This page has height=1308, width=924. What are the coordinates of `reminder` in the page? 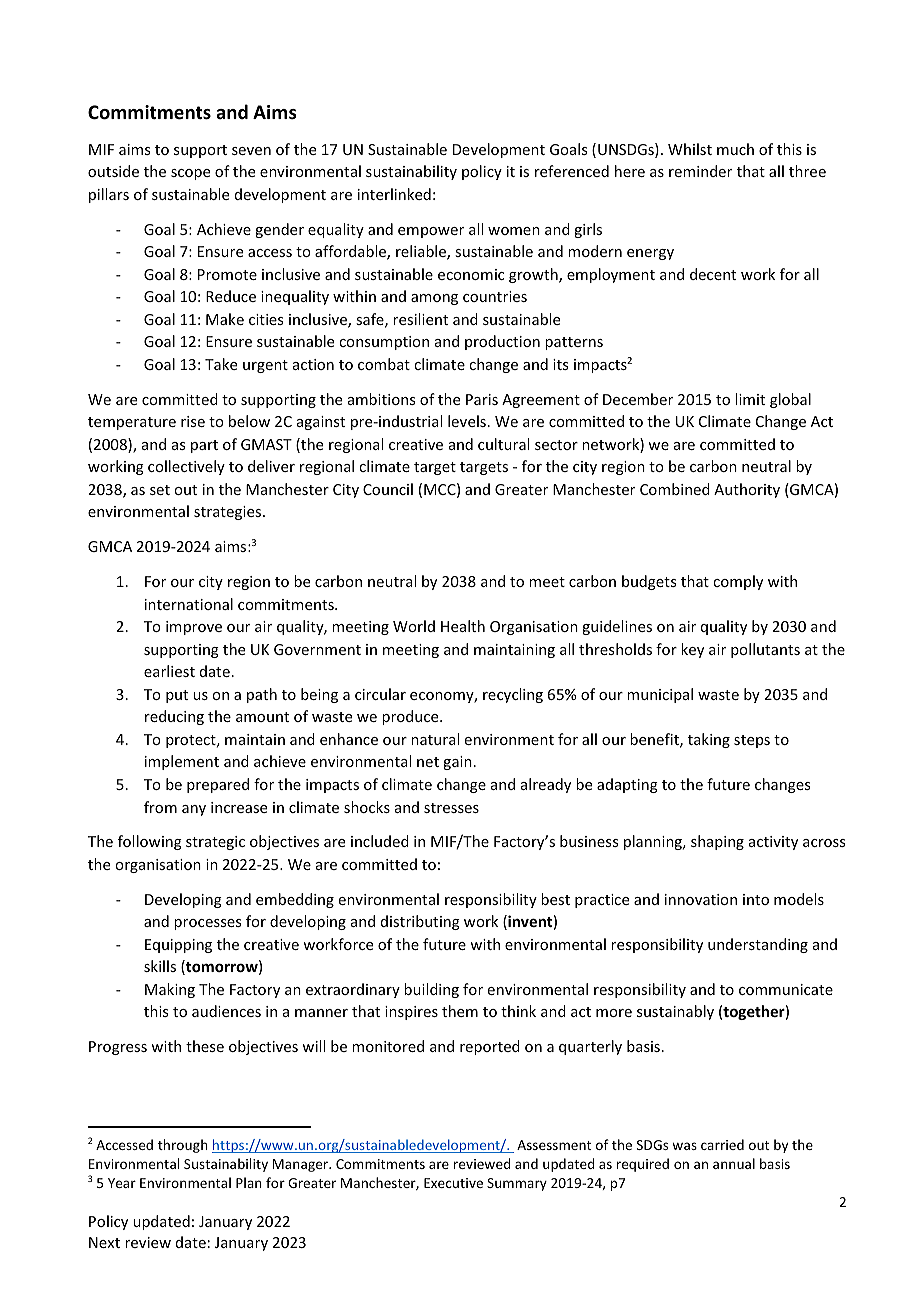 It's located at (700, 171).
